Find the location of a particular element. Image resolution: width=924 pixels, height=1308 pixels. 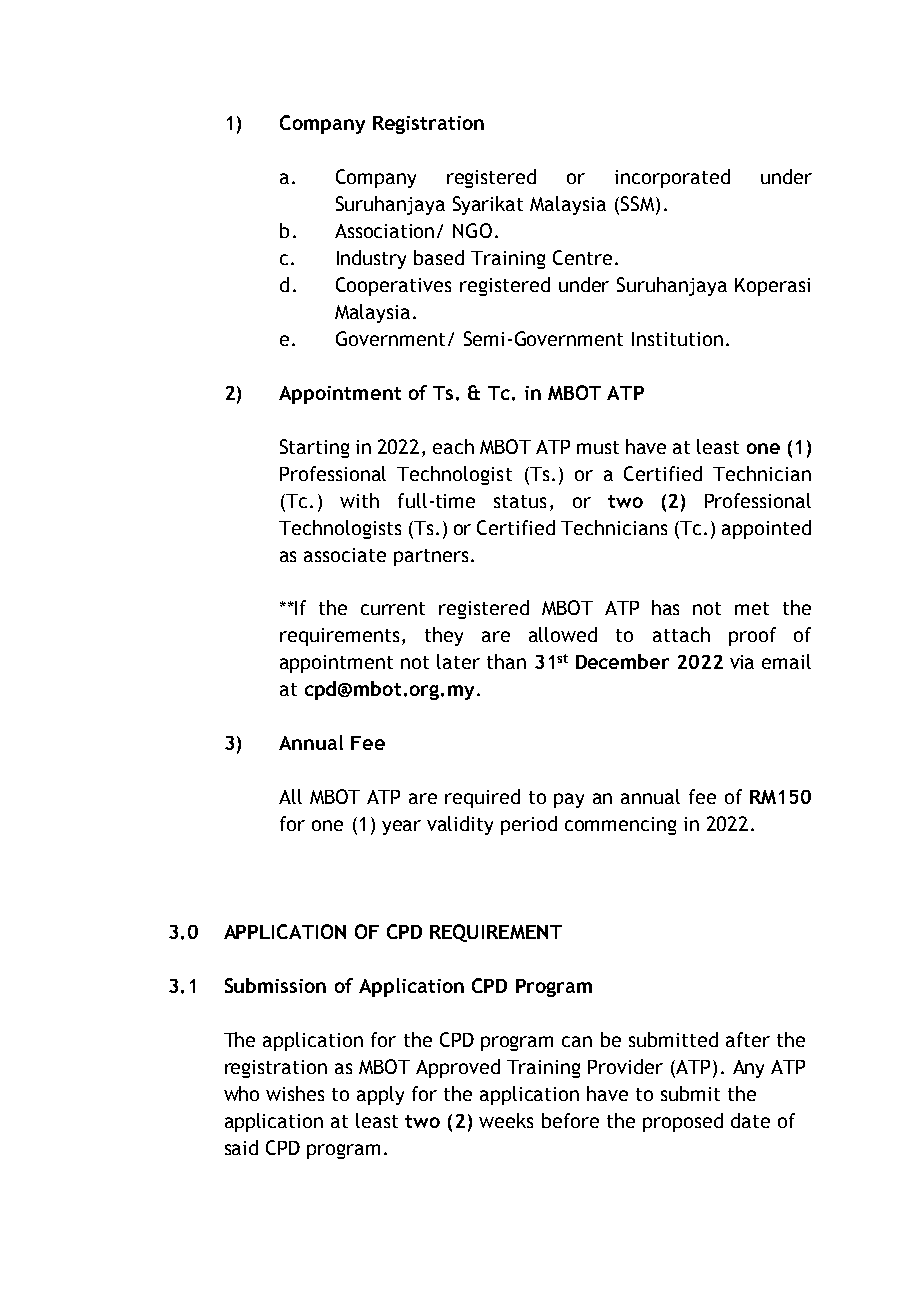

wishes is located at coordinates (295, 1093).
